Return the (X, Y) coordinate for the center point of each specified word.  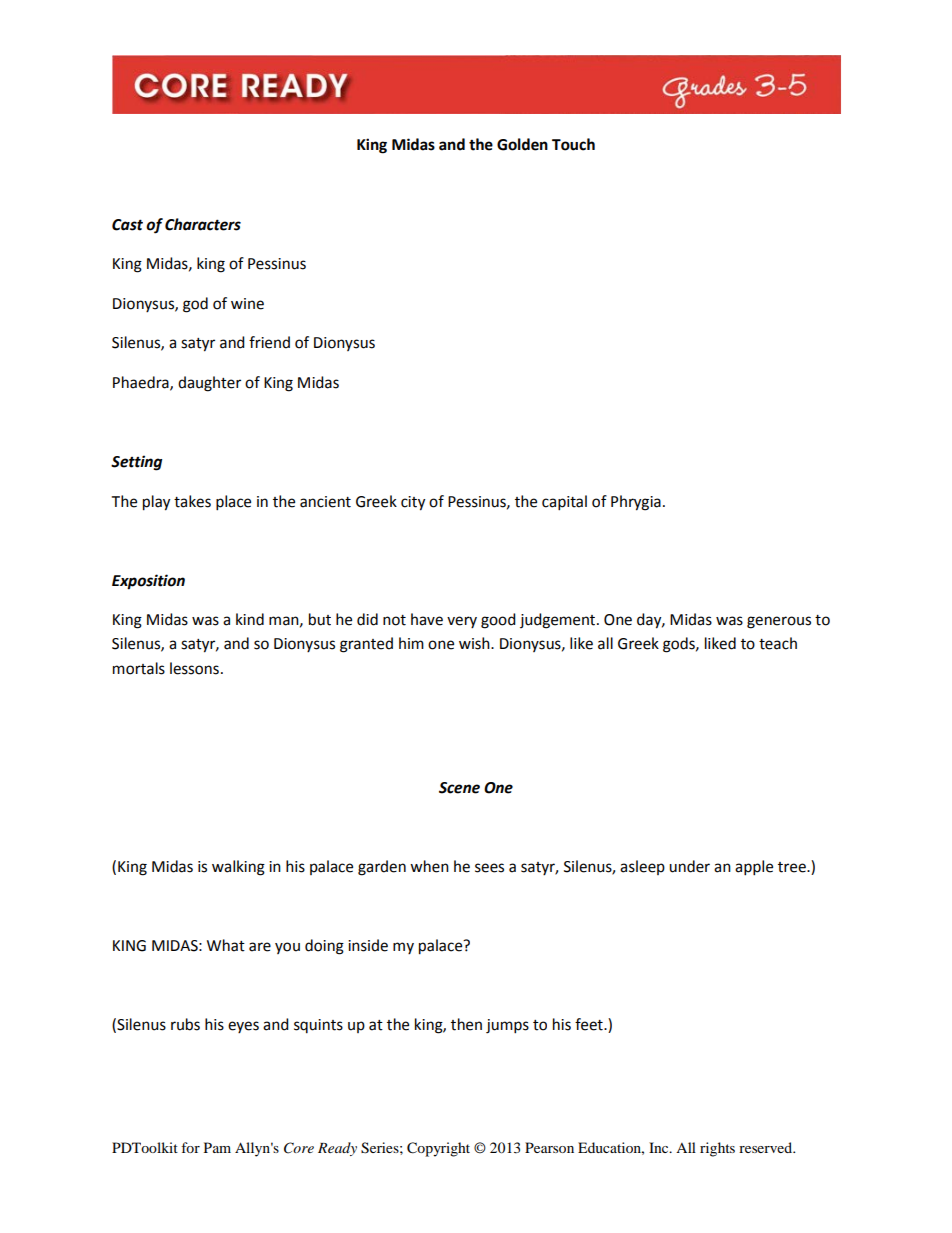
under (689, 866)
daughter (209, 384)
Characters (203, 224)
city (413, 503)
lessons (194, 668)
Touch (573, 144)
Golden (522, 144)
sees (489, 868)
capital (564, 503)
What (226, 945)
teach (778, 643)
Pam (217, 1147)
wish (475, 643)
